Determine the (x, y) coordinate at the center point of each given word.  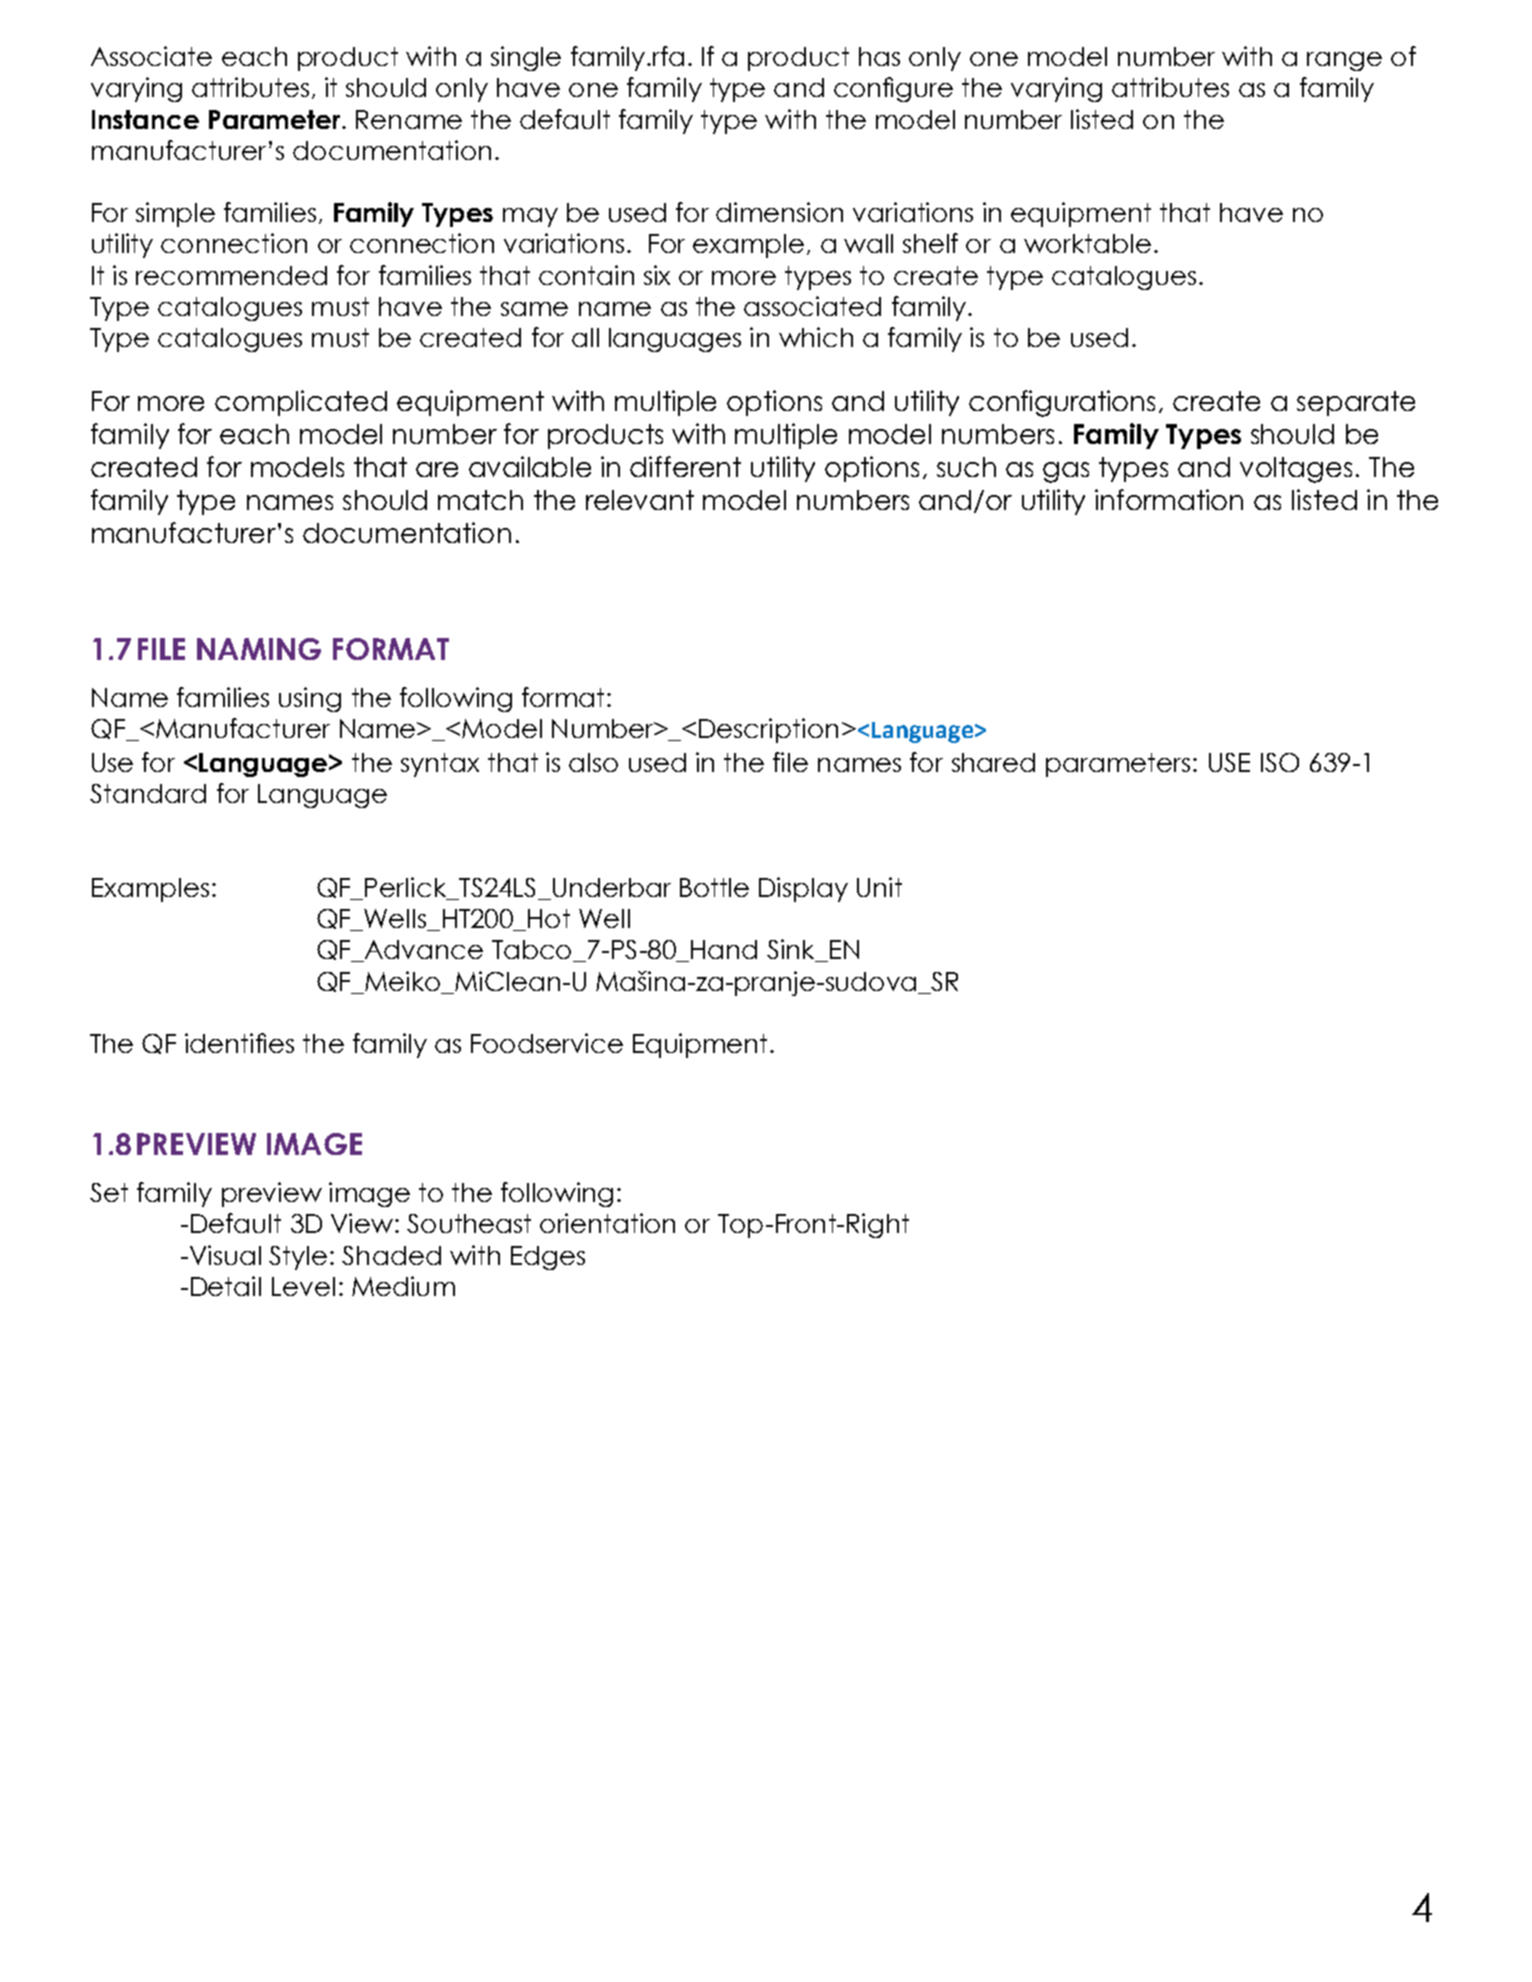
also (593, 762)
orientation (607, 1223)
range (1344, 61)
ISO (1280, 762)
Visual (224, 1255)
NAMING (259, 649)
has (879, 56)
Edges (548, 1258)
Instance (145, 119)
